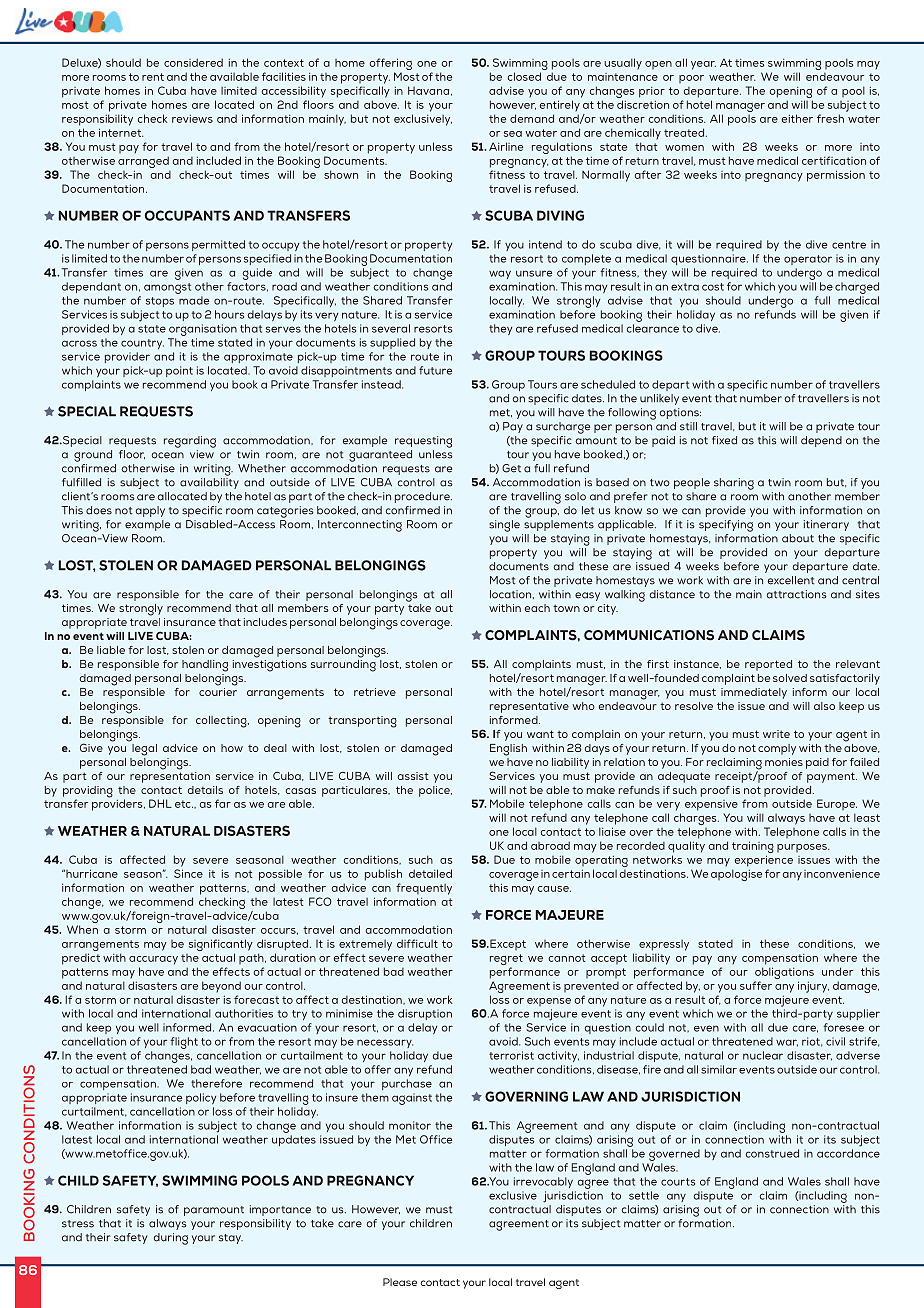 Image resolution: width=924 pixels, height=1308 pixels. I want to click on country, so click(142, 344).
